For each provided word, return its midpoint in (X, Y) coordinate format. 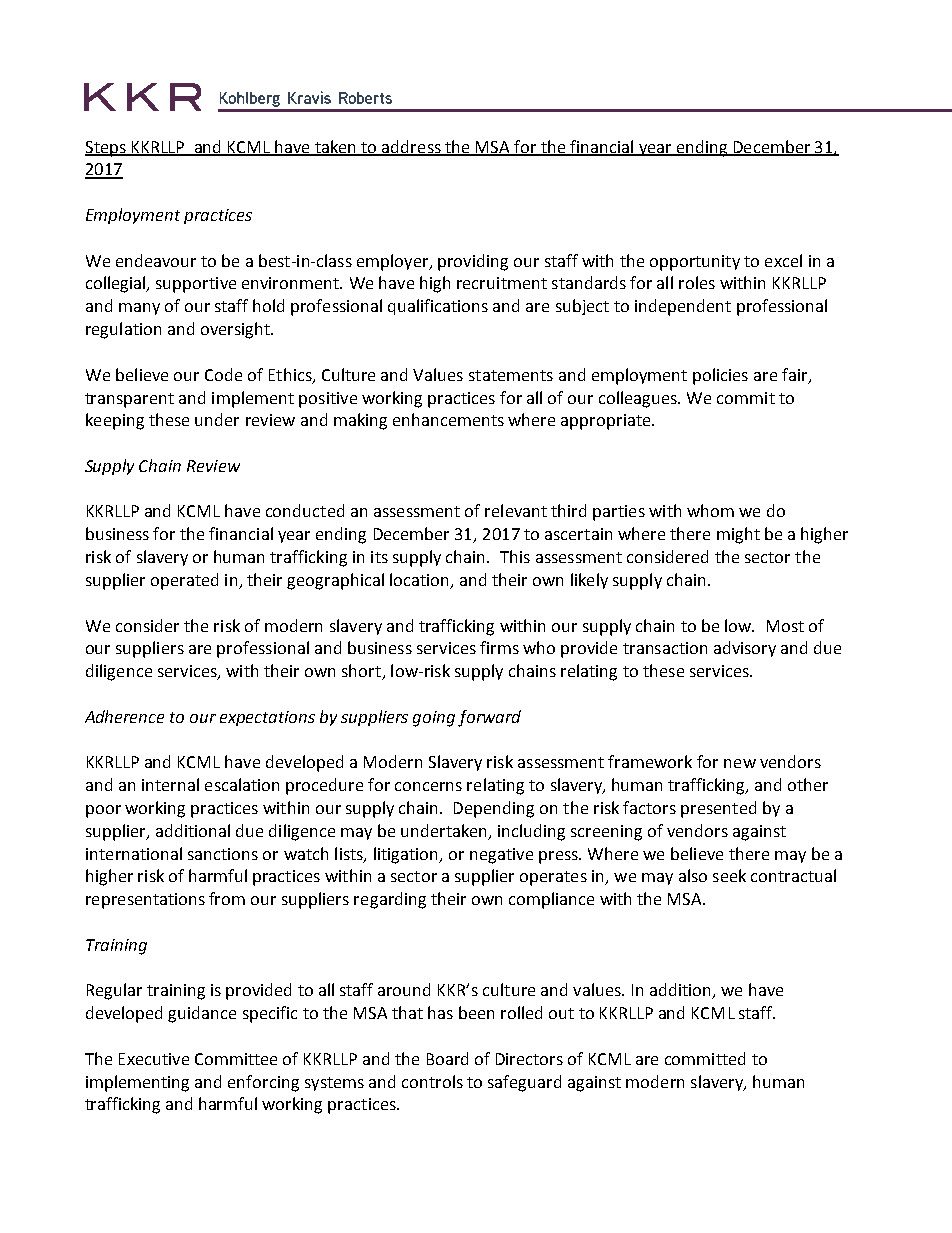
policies (720, 376)
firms (499, 647)
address (412, 147)
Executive (154, 1059)
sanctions (223, 854)
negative (501, 856)
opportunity (695, 263)
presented (718, 809)
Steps (106, 149)
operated (184, 581)
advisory (745, 649)
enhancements (448, 419)
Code (223, 374)
